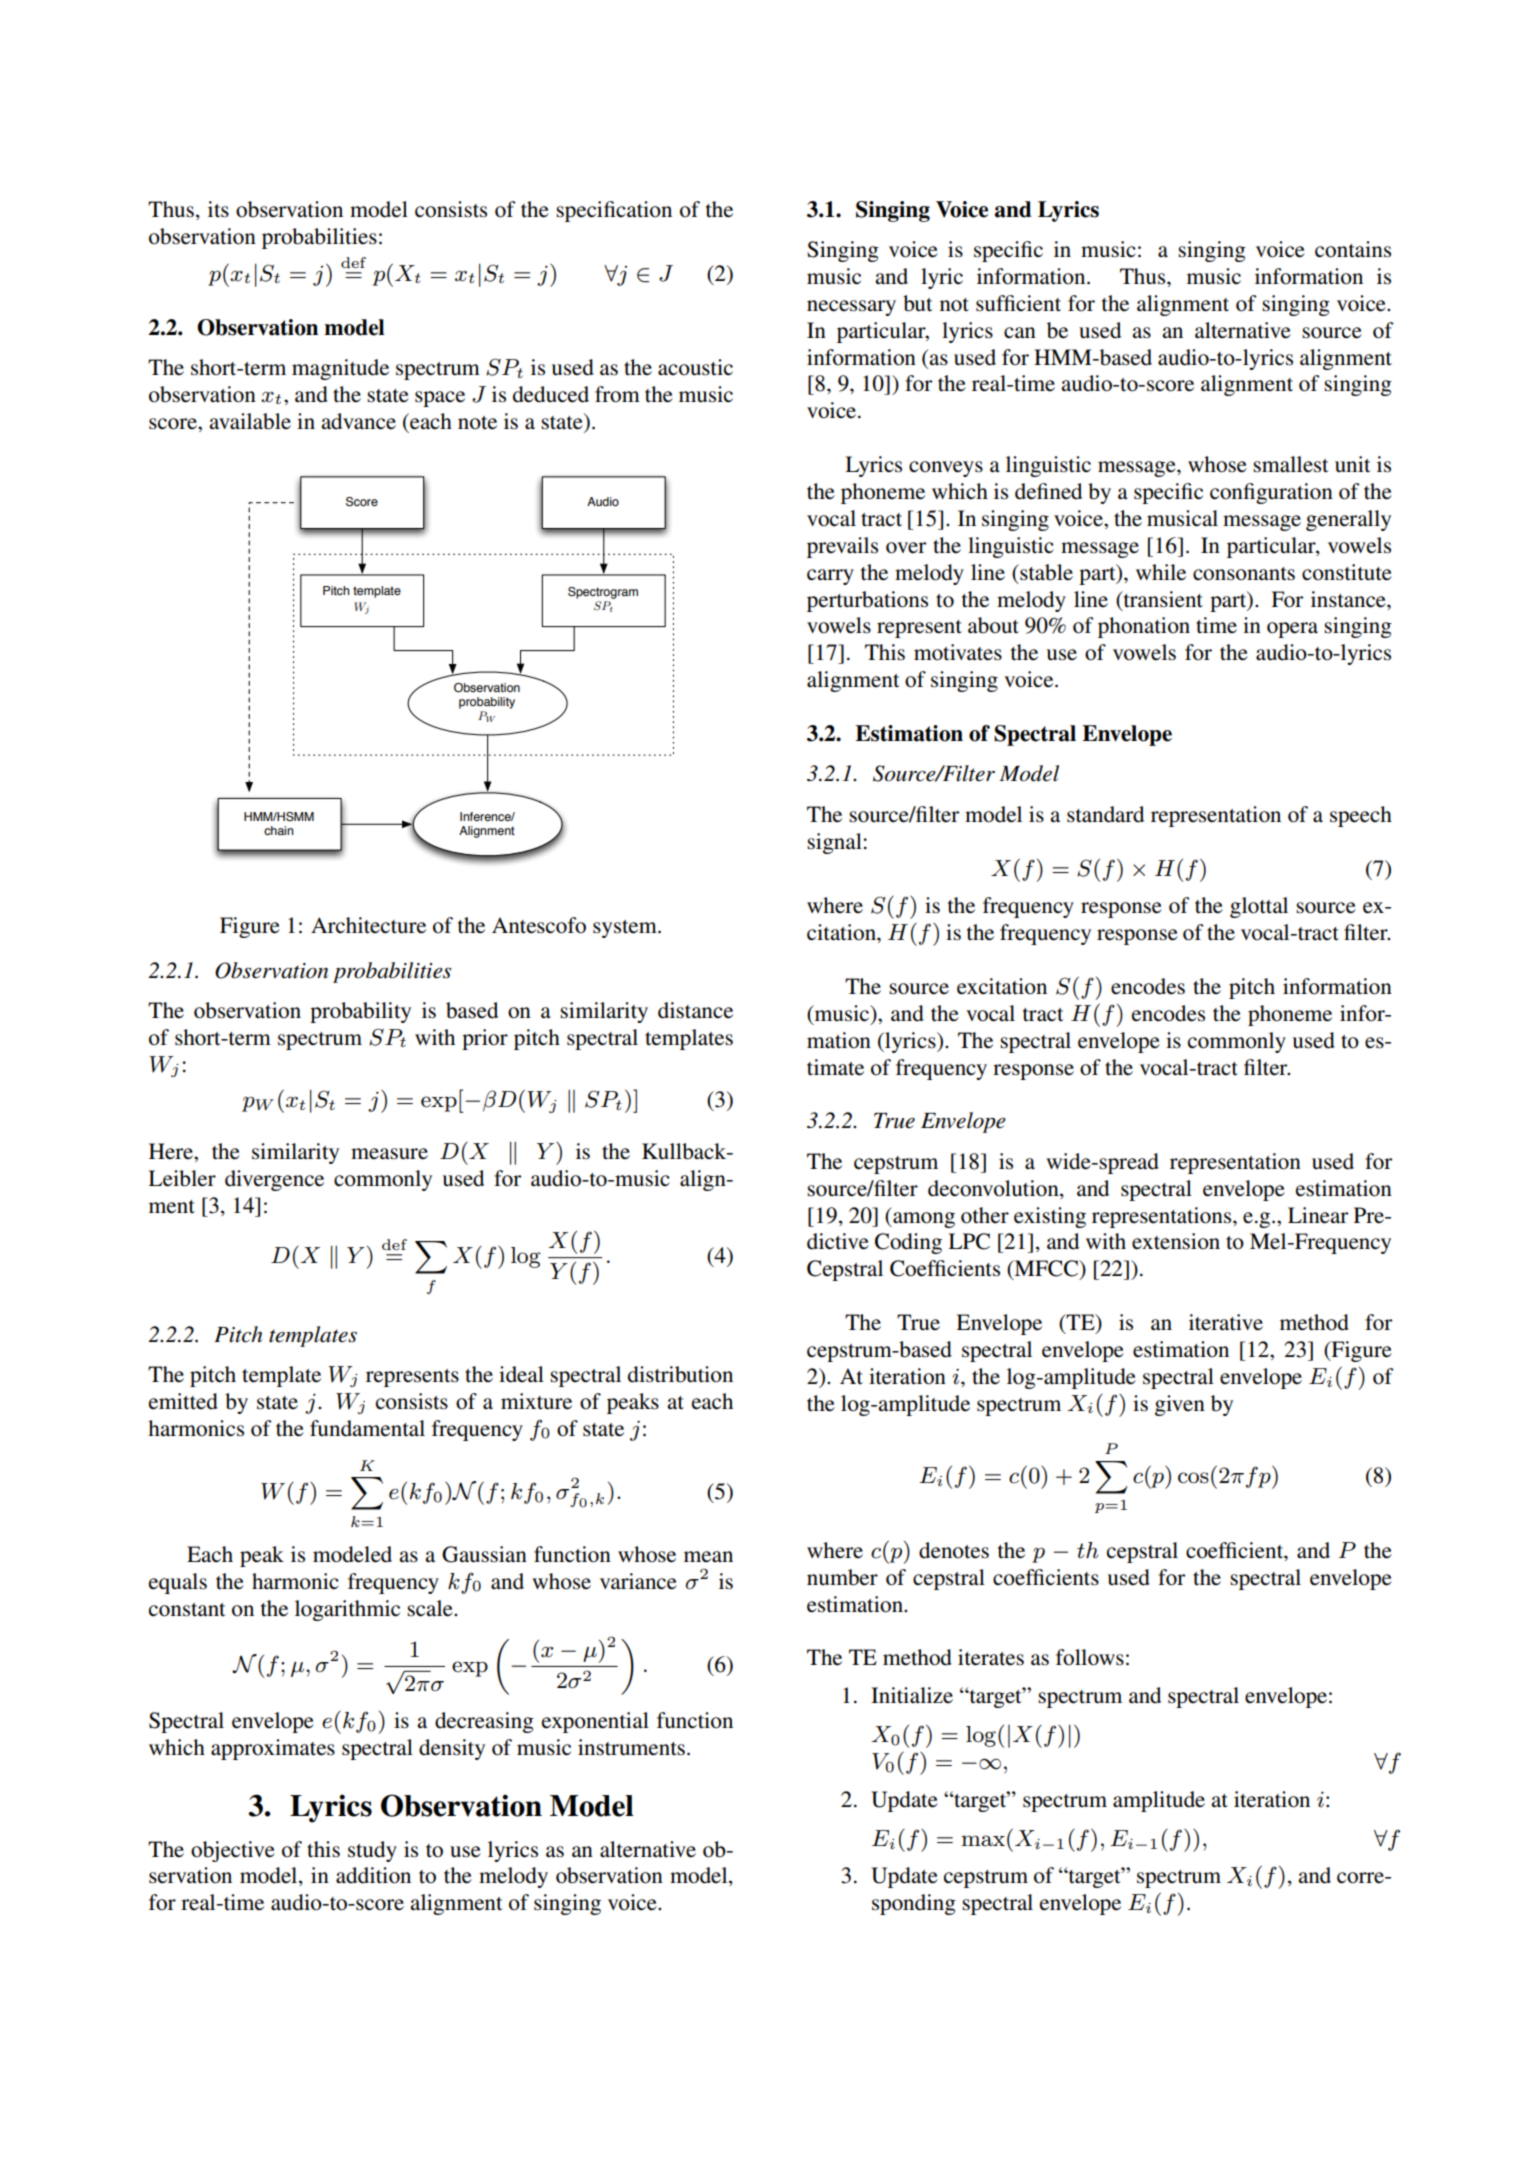 The width and height of the page is (1536, 2173). I want to click on necessary, so click(851, 308).
